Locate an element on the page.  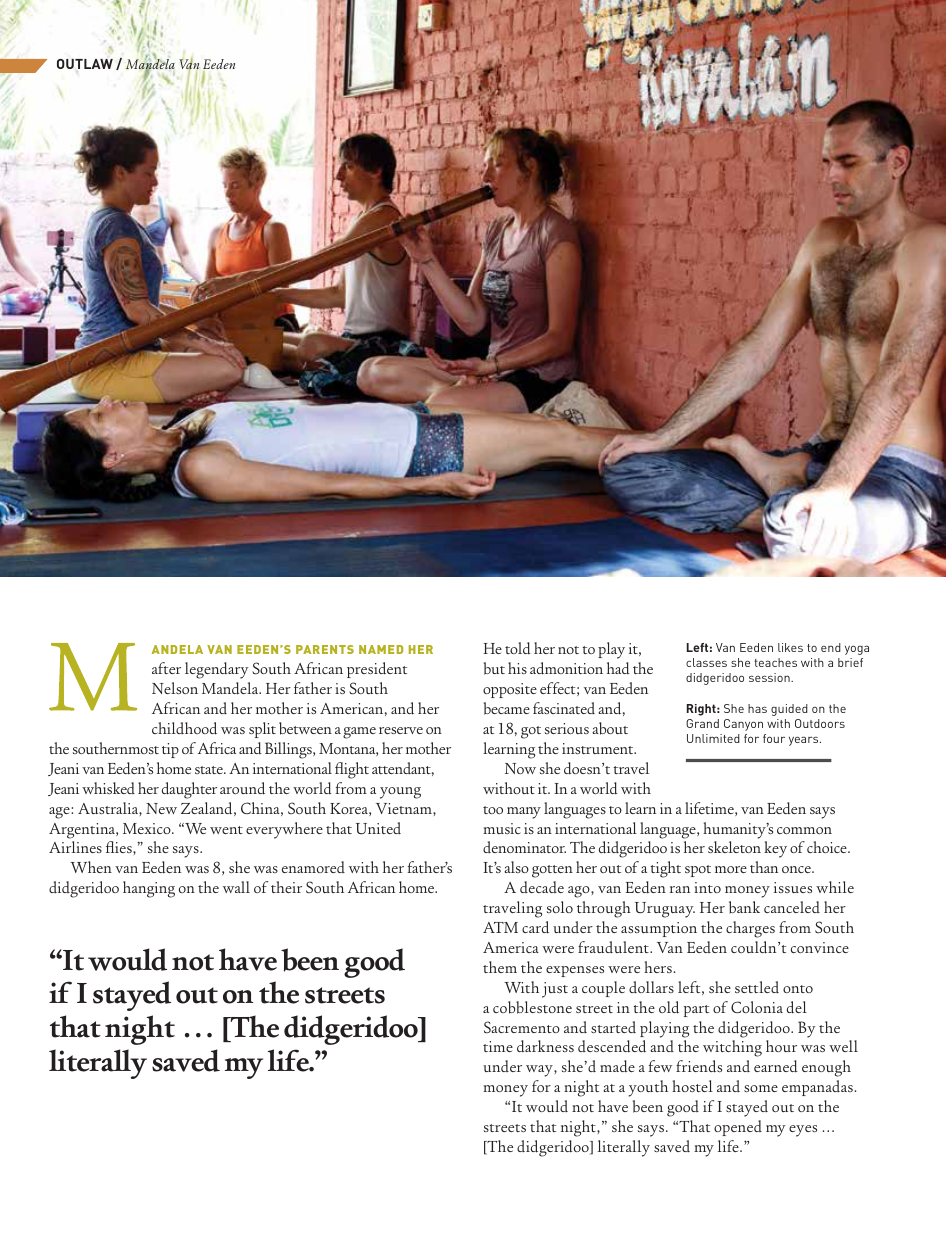
told is located at coordinates (518, 648).
